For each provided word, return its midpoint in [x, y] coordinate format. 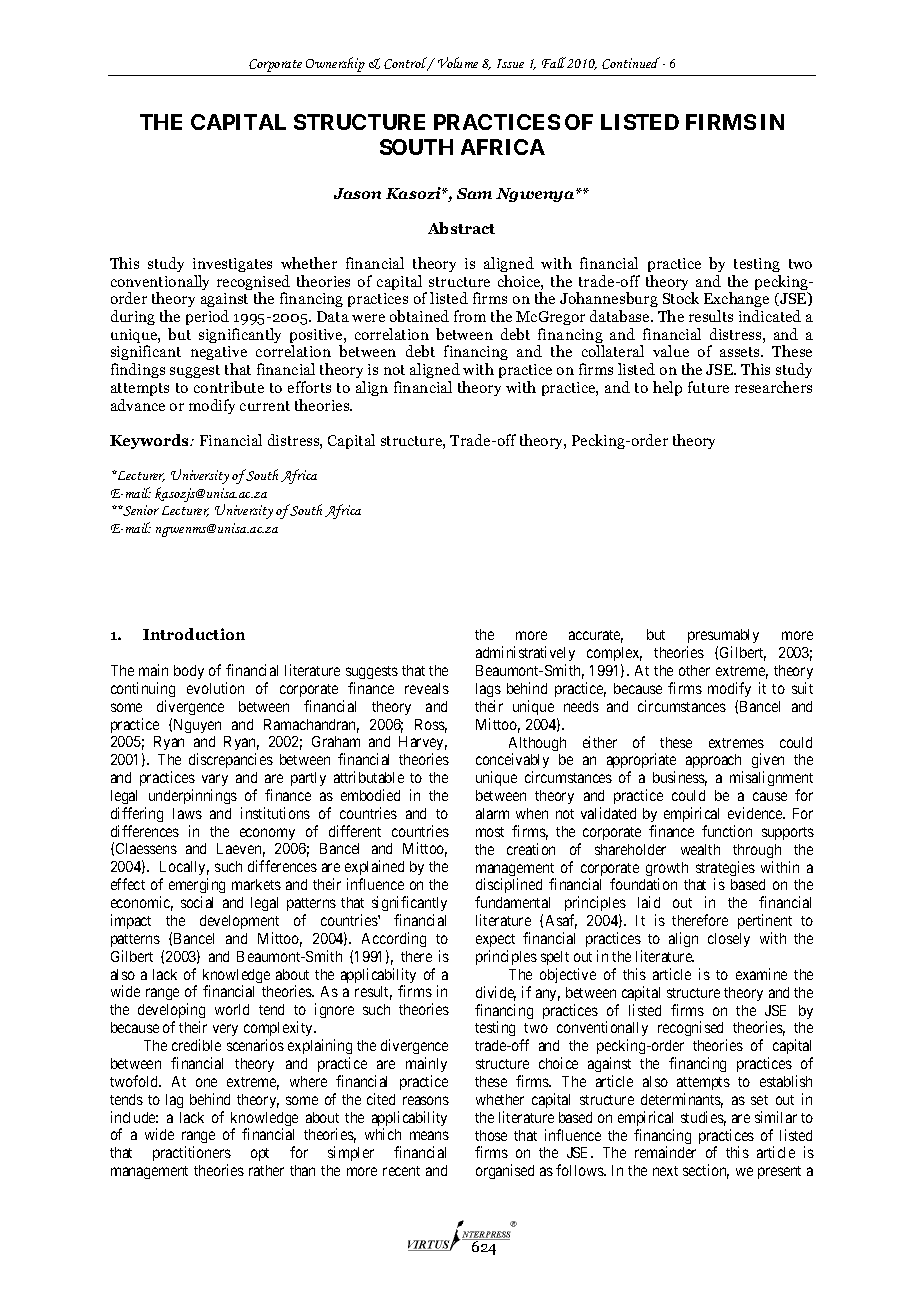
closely [729, 940]
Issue [510, 63]
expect [495, 940]
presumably [723, 638]
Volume [458, 62]
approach [714, 763]
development [239, 922]
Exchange [736, 301]
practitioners [192, 1153]
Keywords [151, 441]
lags [488, 690]
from [470, 316]
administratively [525, 653]
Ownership [335, 64]
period [207, 317]
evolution [215, 688]
